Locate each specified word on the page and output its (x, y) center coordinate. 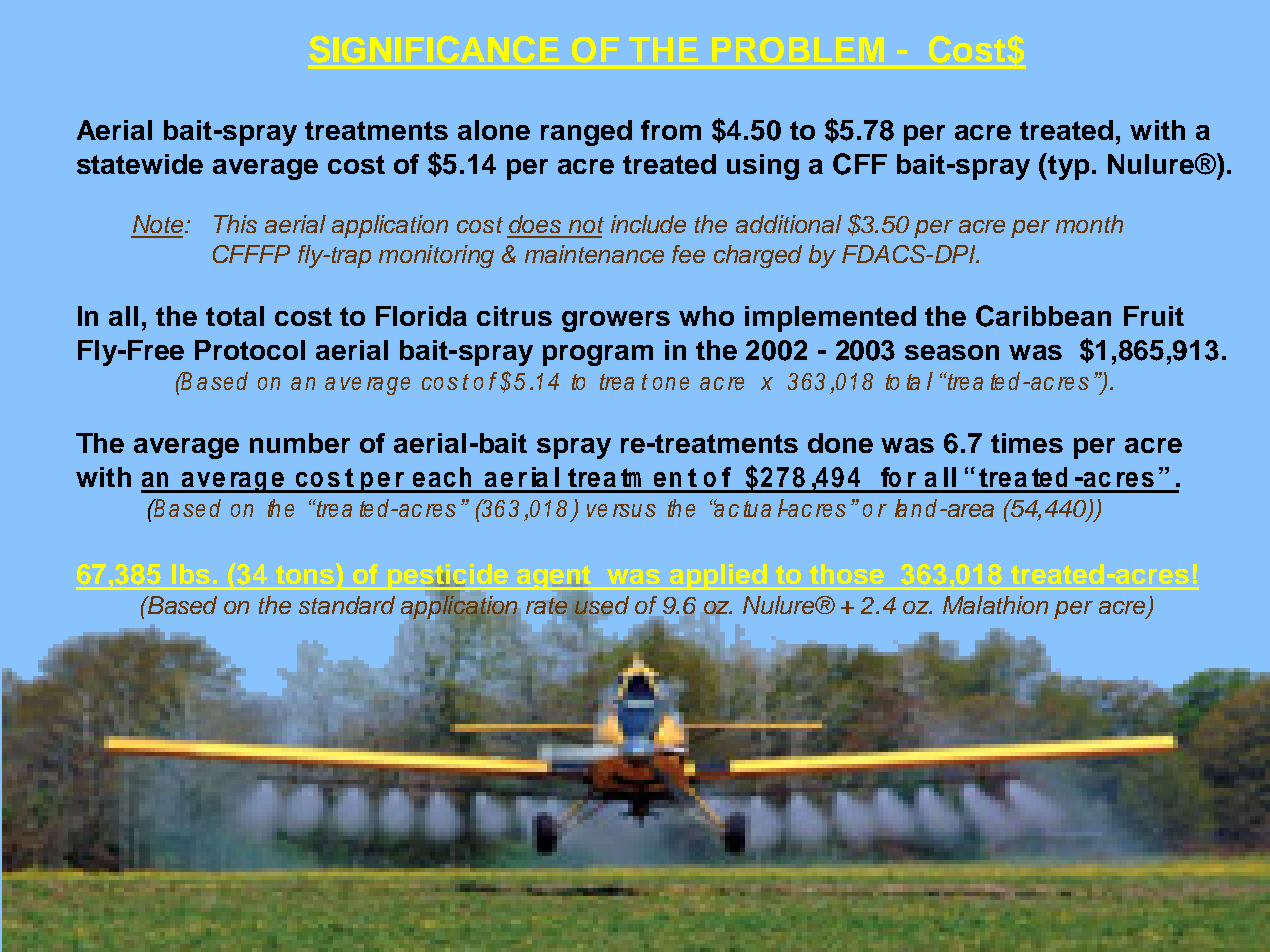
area (969, 510)
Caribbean (1043, 316)
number (300, 443)
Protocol (250, 350)
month (1089, 224)
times (1027, 443)
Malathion (995, 605)
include (648, 224)
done (840, 443)
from (671, 130)
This (235, 224)
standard (347, 605)
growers (616, 321)
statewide (140, 164)
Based (181, 605)
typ (1067, 166)
